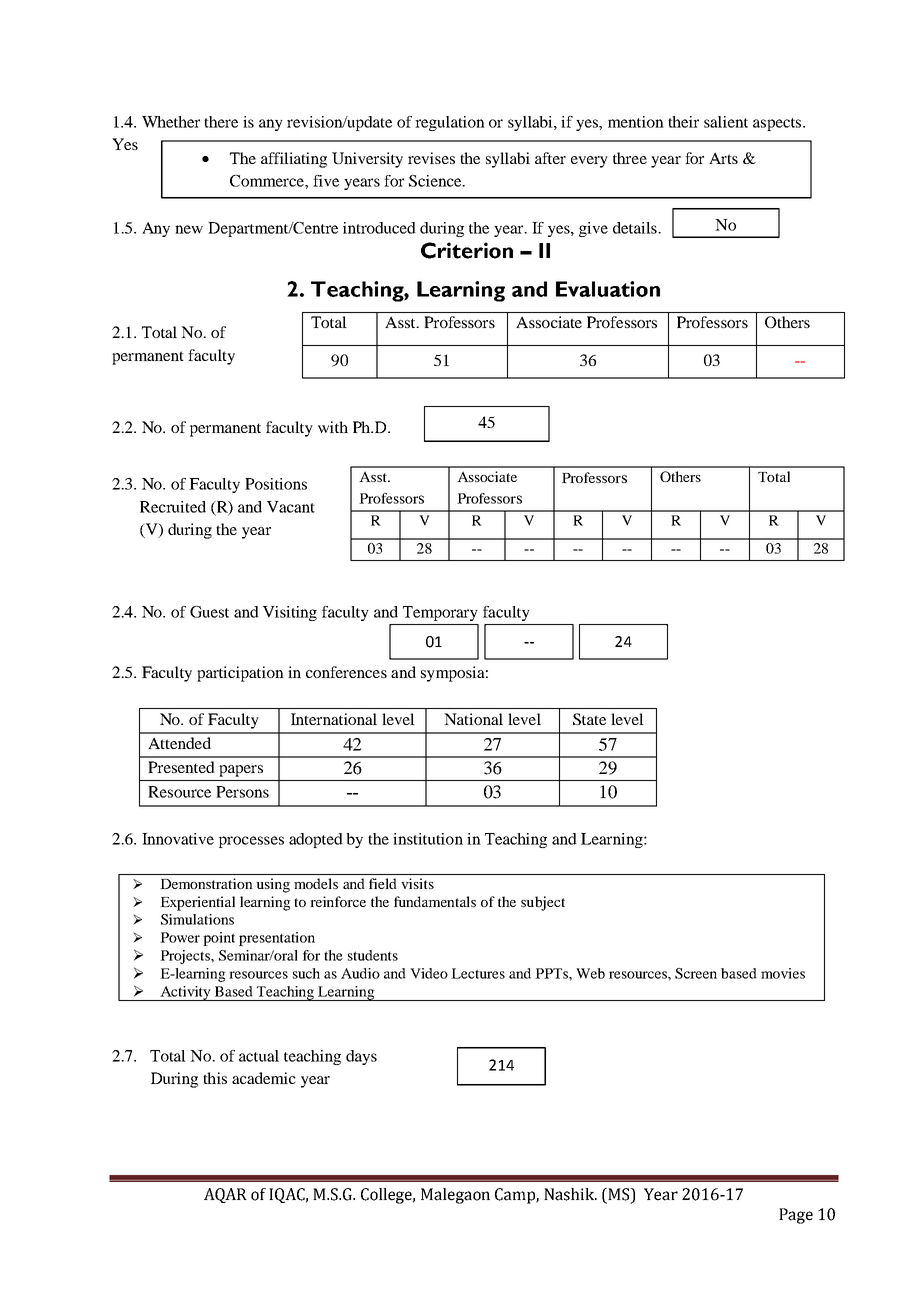  What do you see at coordinates (440, 613) in the screenshot?
I see `Temporary` at bounding box center [440, 613].
